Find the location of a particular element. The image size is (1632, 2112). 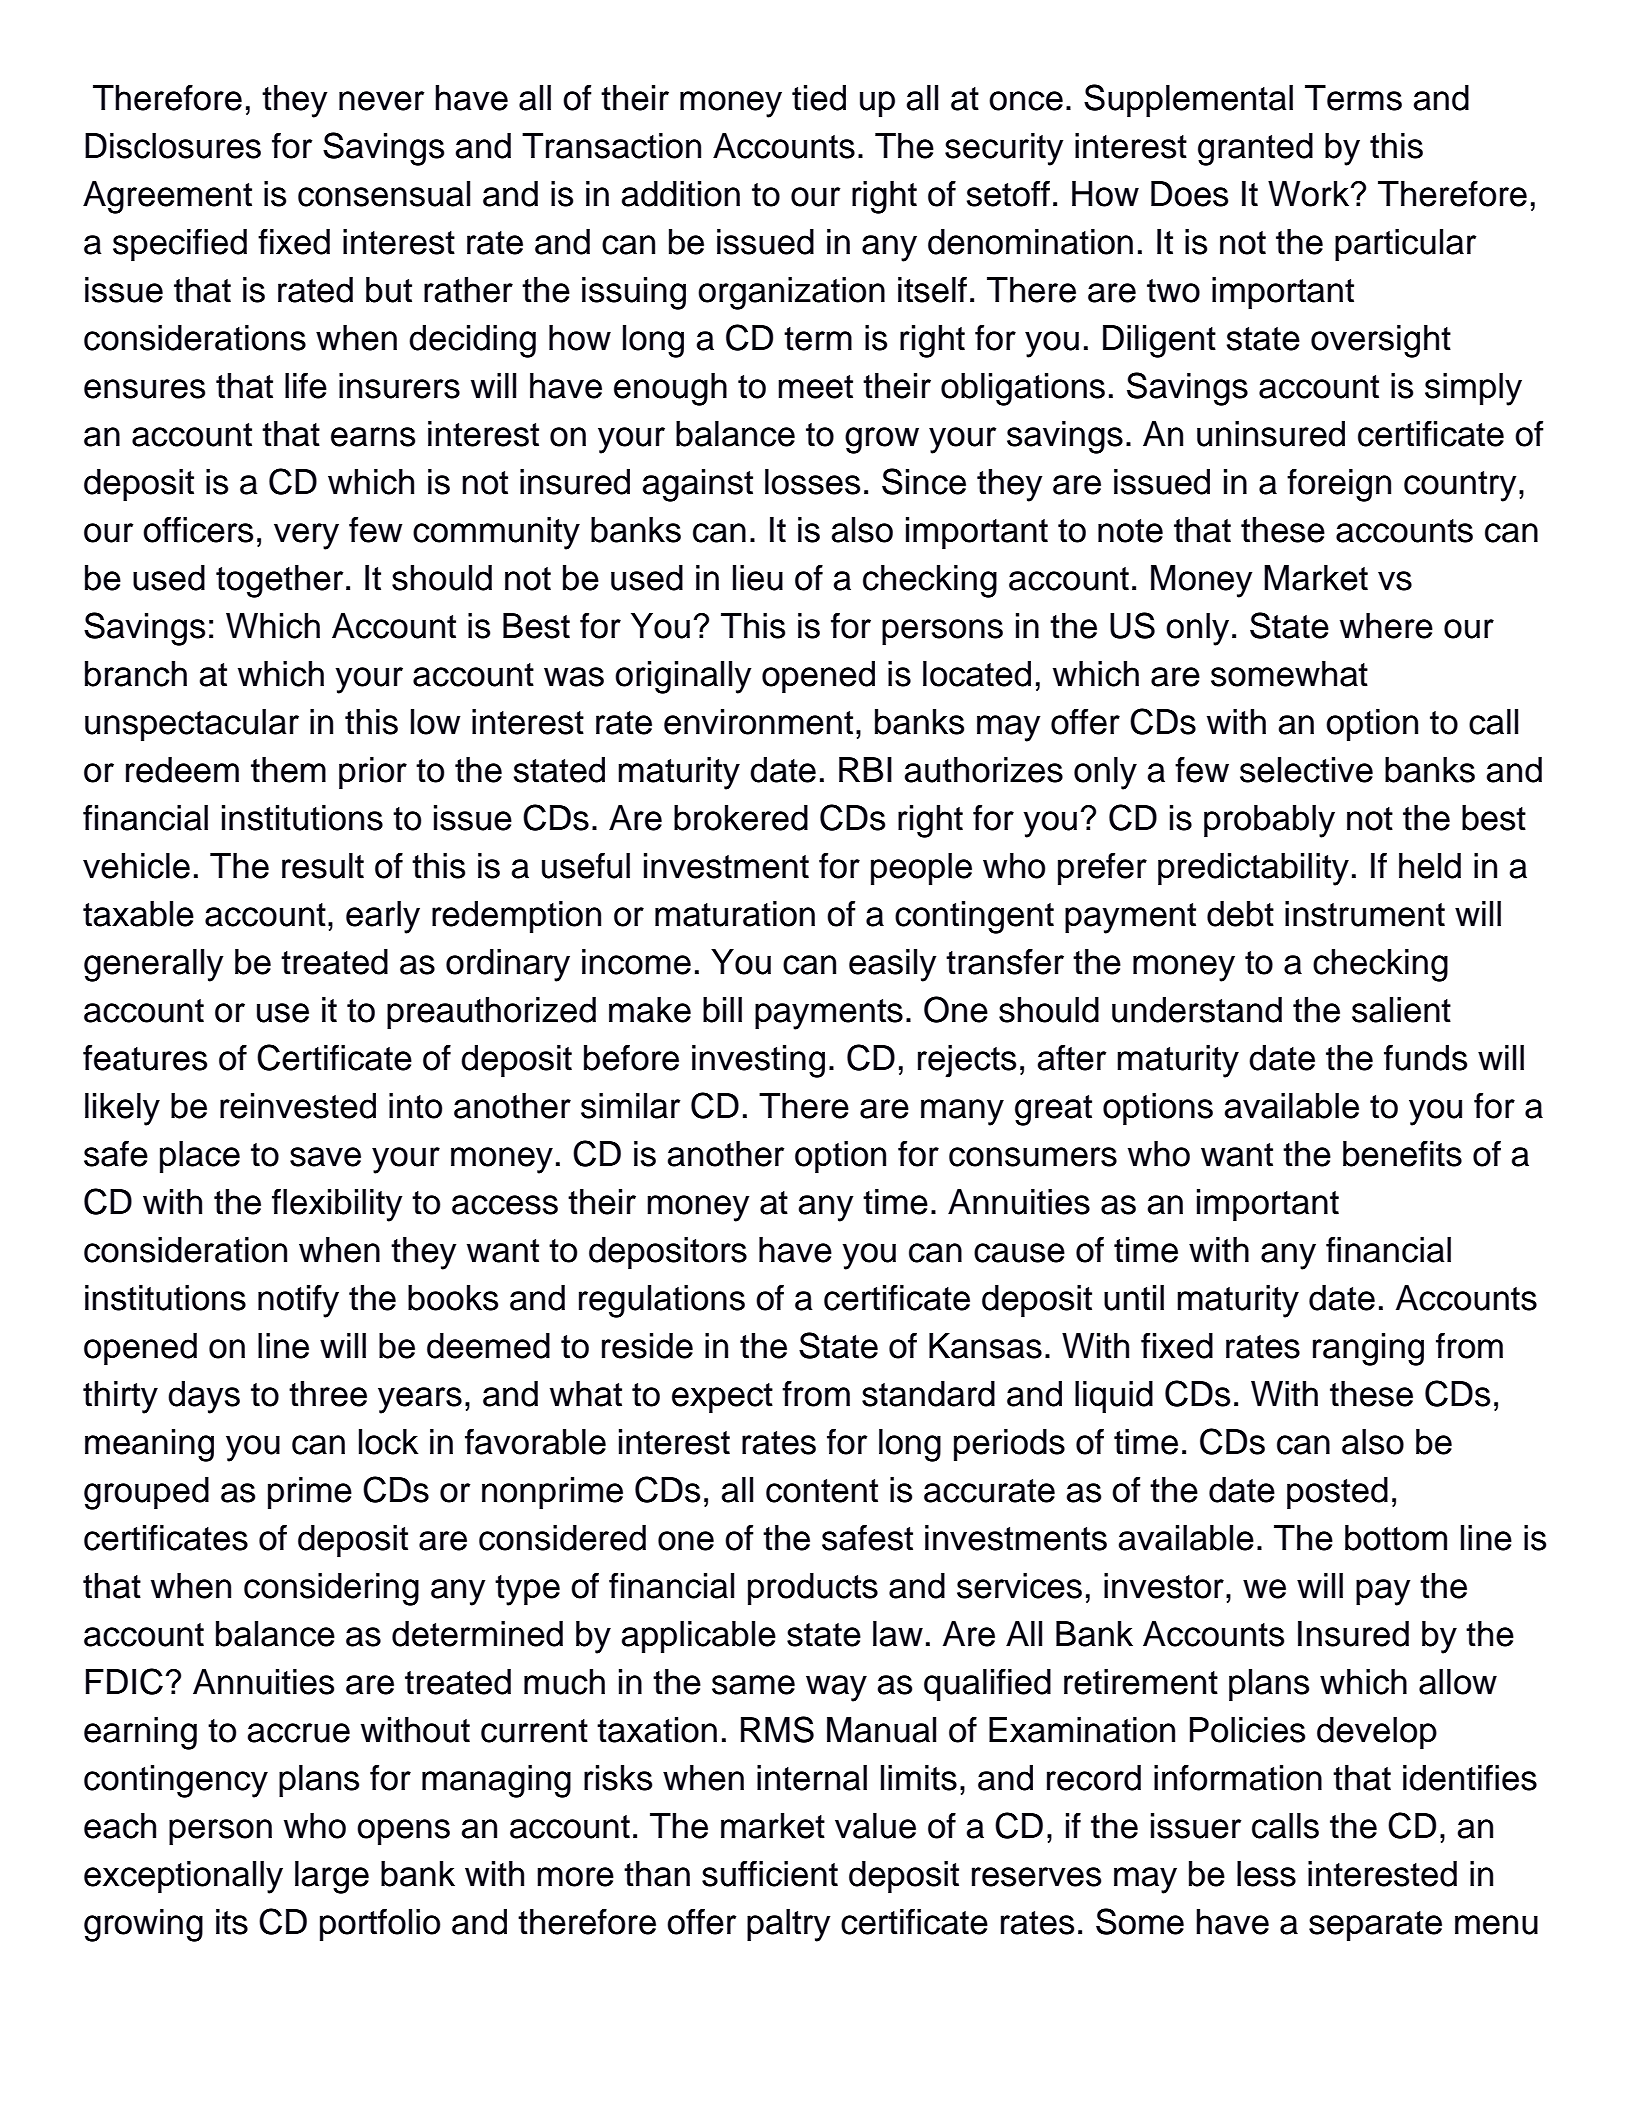

three is located at coordinates (328, 1394).
